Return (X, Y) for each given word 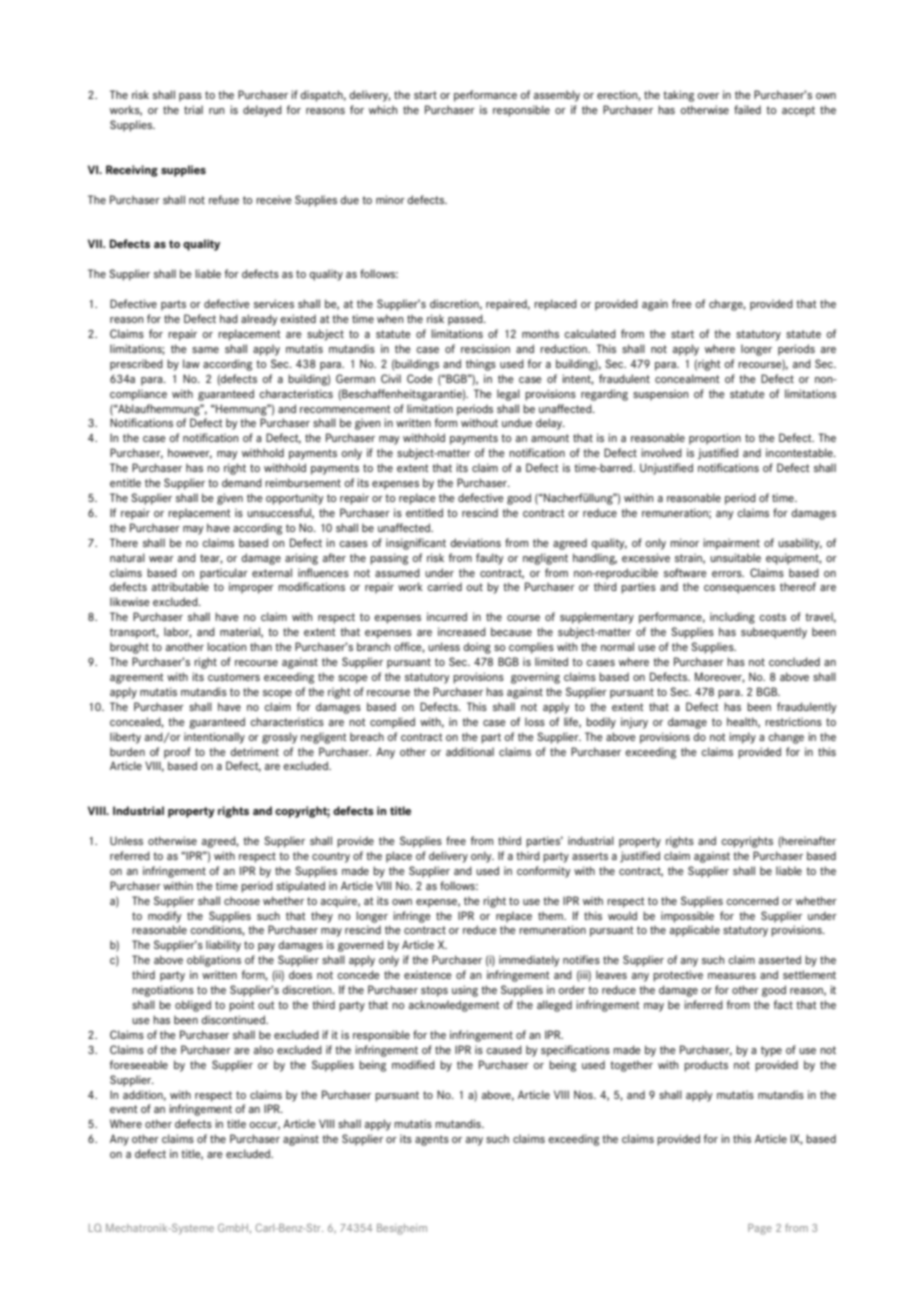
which (383, 109)
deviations (475, 542)
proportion (715, 439)
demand (242, 482)
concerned (752, 900)
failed (747, 109)
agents (432, 1140)
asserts (590, 856)
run (216, 111)
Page (760, 1229)
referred (130, 855)
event (124, 1109)
